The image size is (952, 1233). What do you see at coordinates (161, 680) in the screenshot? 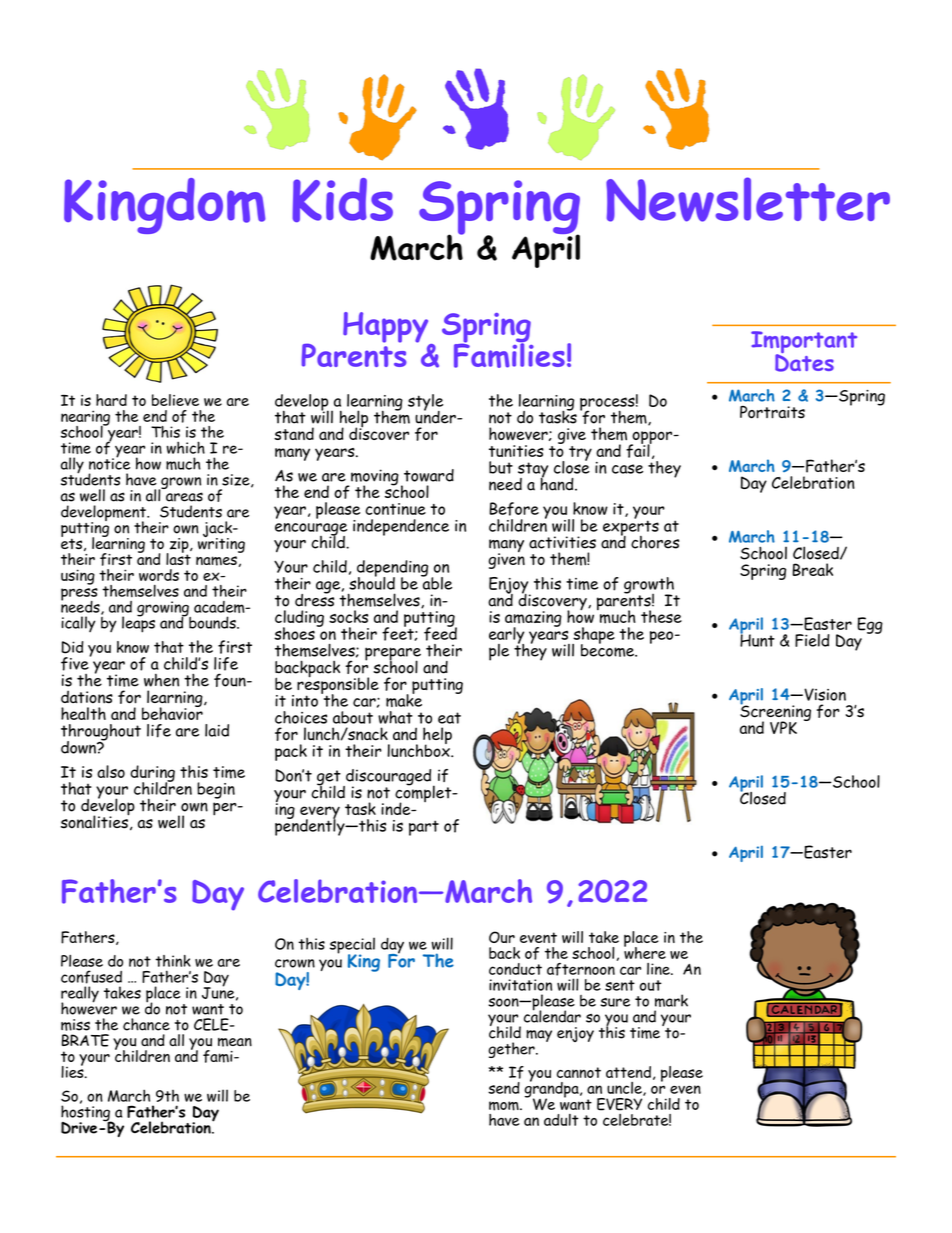
I see `when` at bounding box center [161, 680].
